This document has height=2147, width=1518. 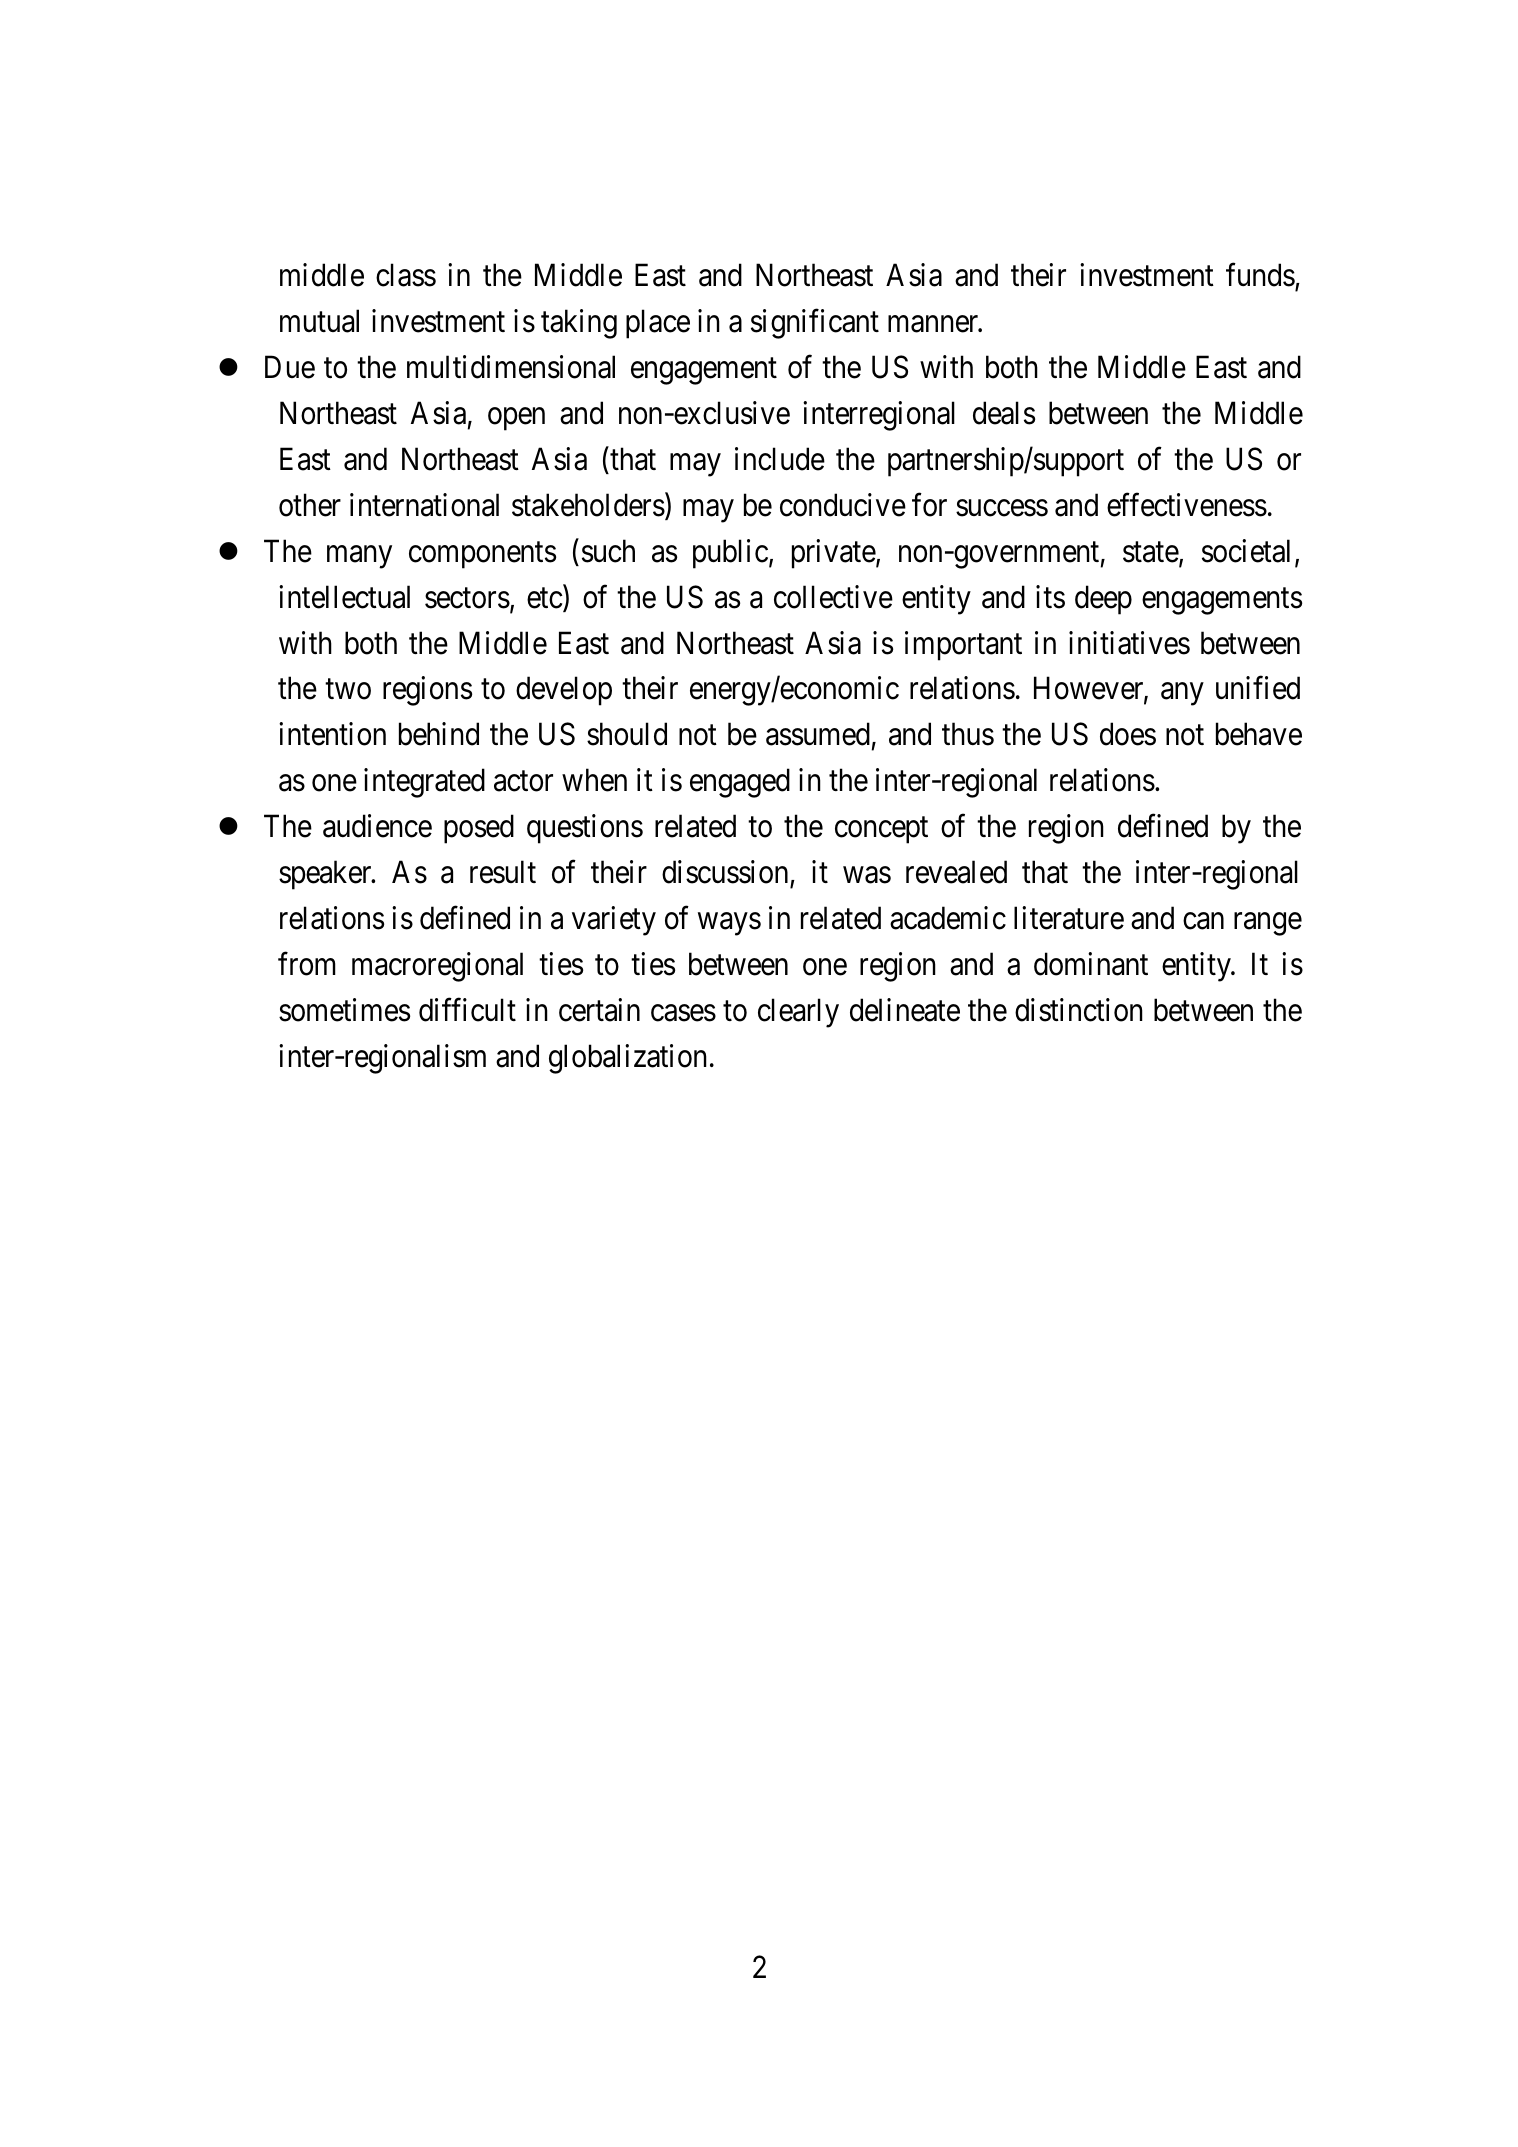 I want to click on audience, so click(x=377, y=826).
